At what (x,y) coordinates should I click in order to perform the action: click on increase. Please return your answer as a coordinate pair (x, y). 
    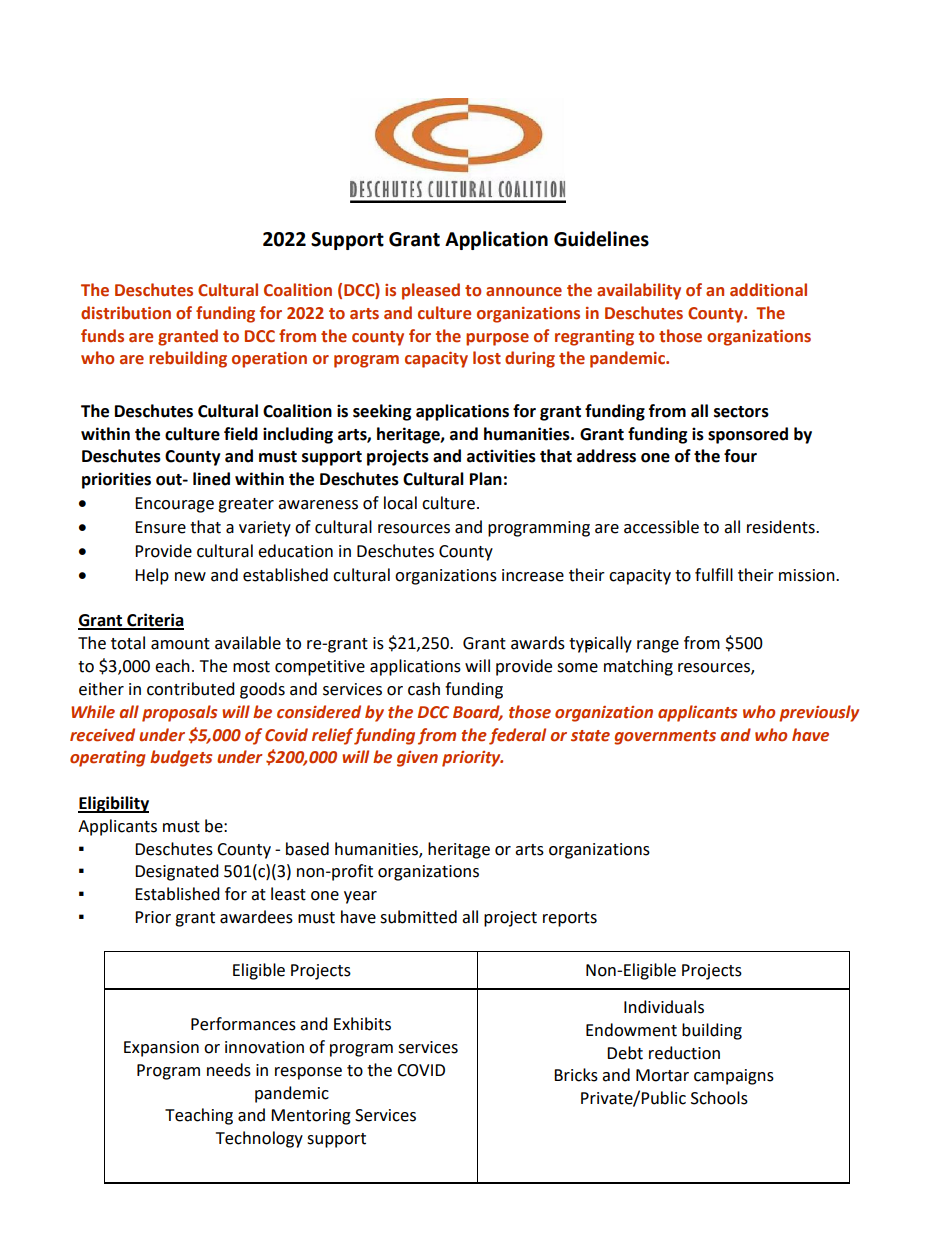
    Looking at the image, I should click on (533, 575).
